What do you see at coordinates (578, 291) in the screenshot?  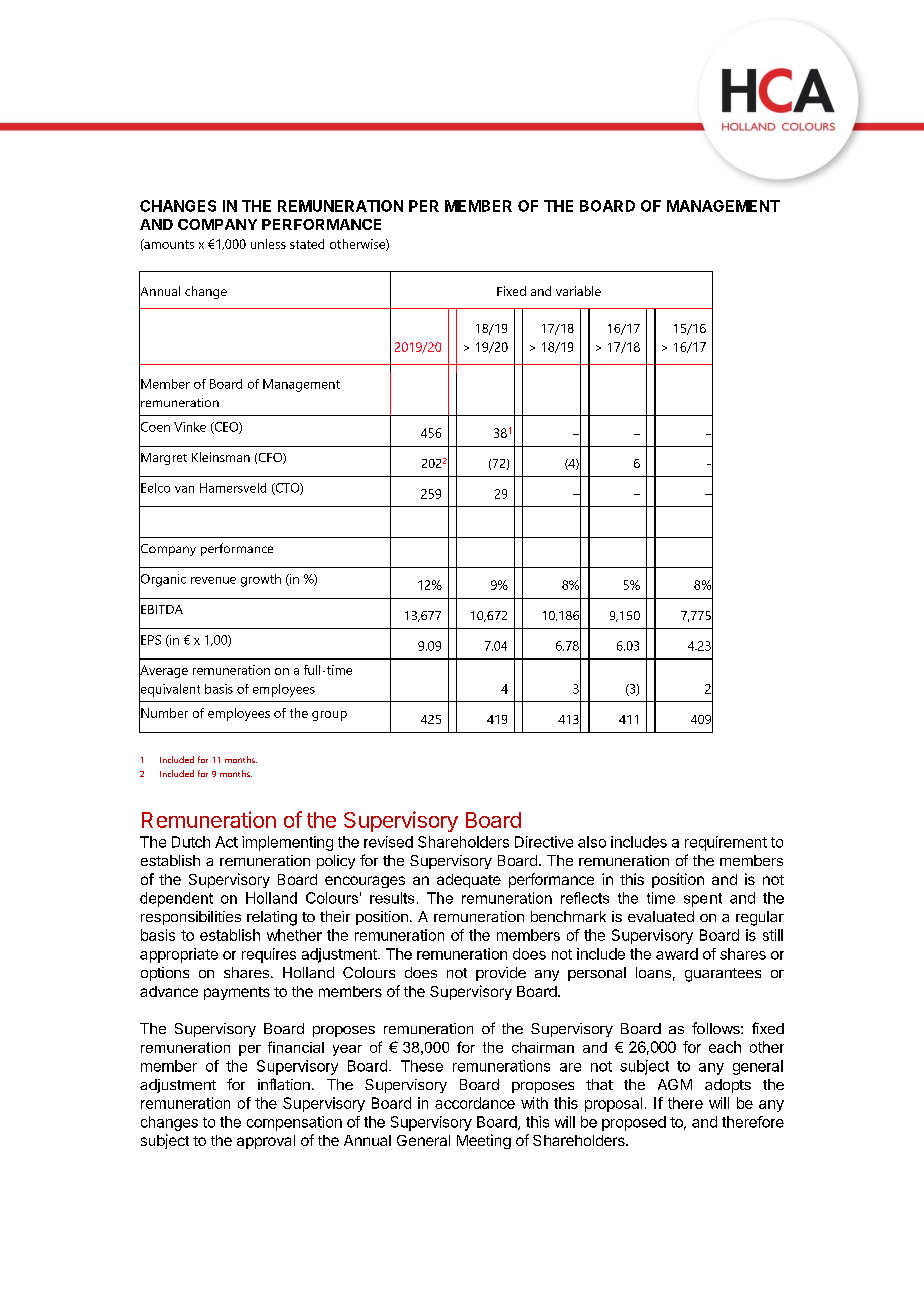 I see `variable` at bounding box center [578, 291].
